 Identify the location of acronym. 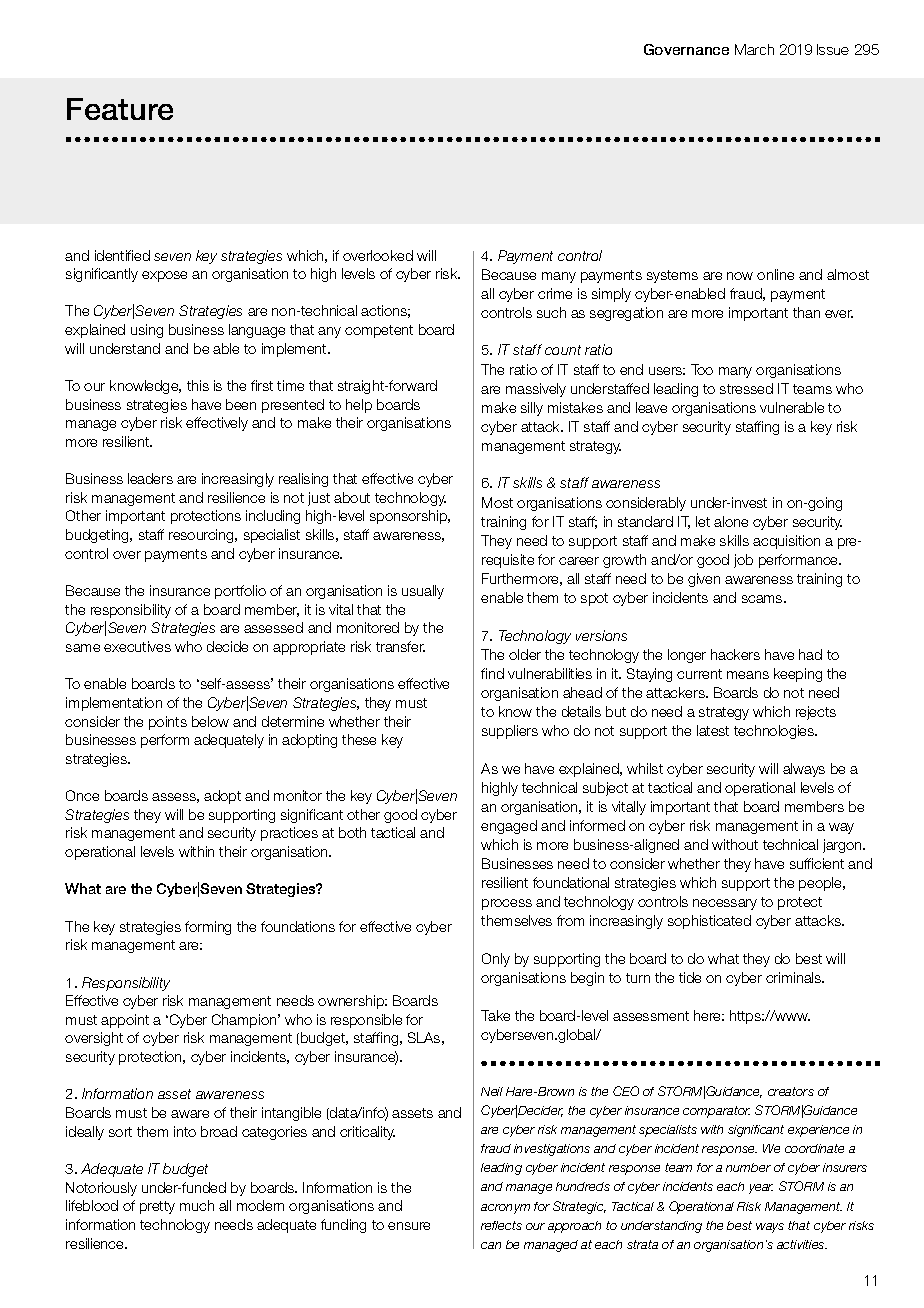
(505, 1209).
